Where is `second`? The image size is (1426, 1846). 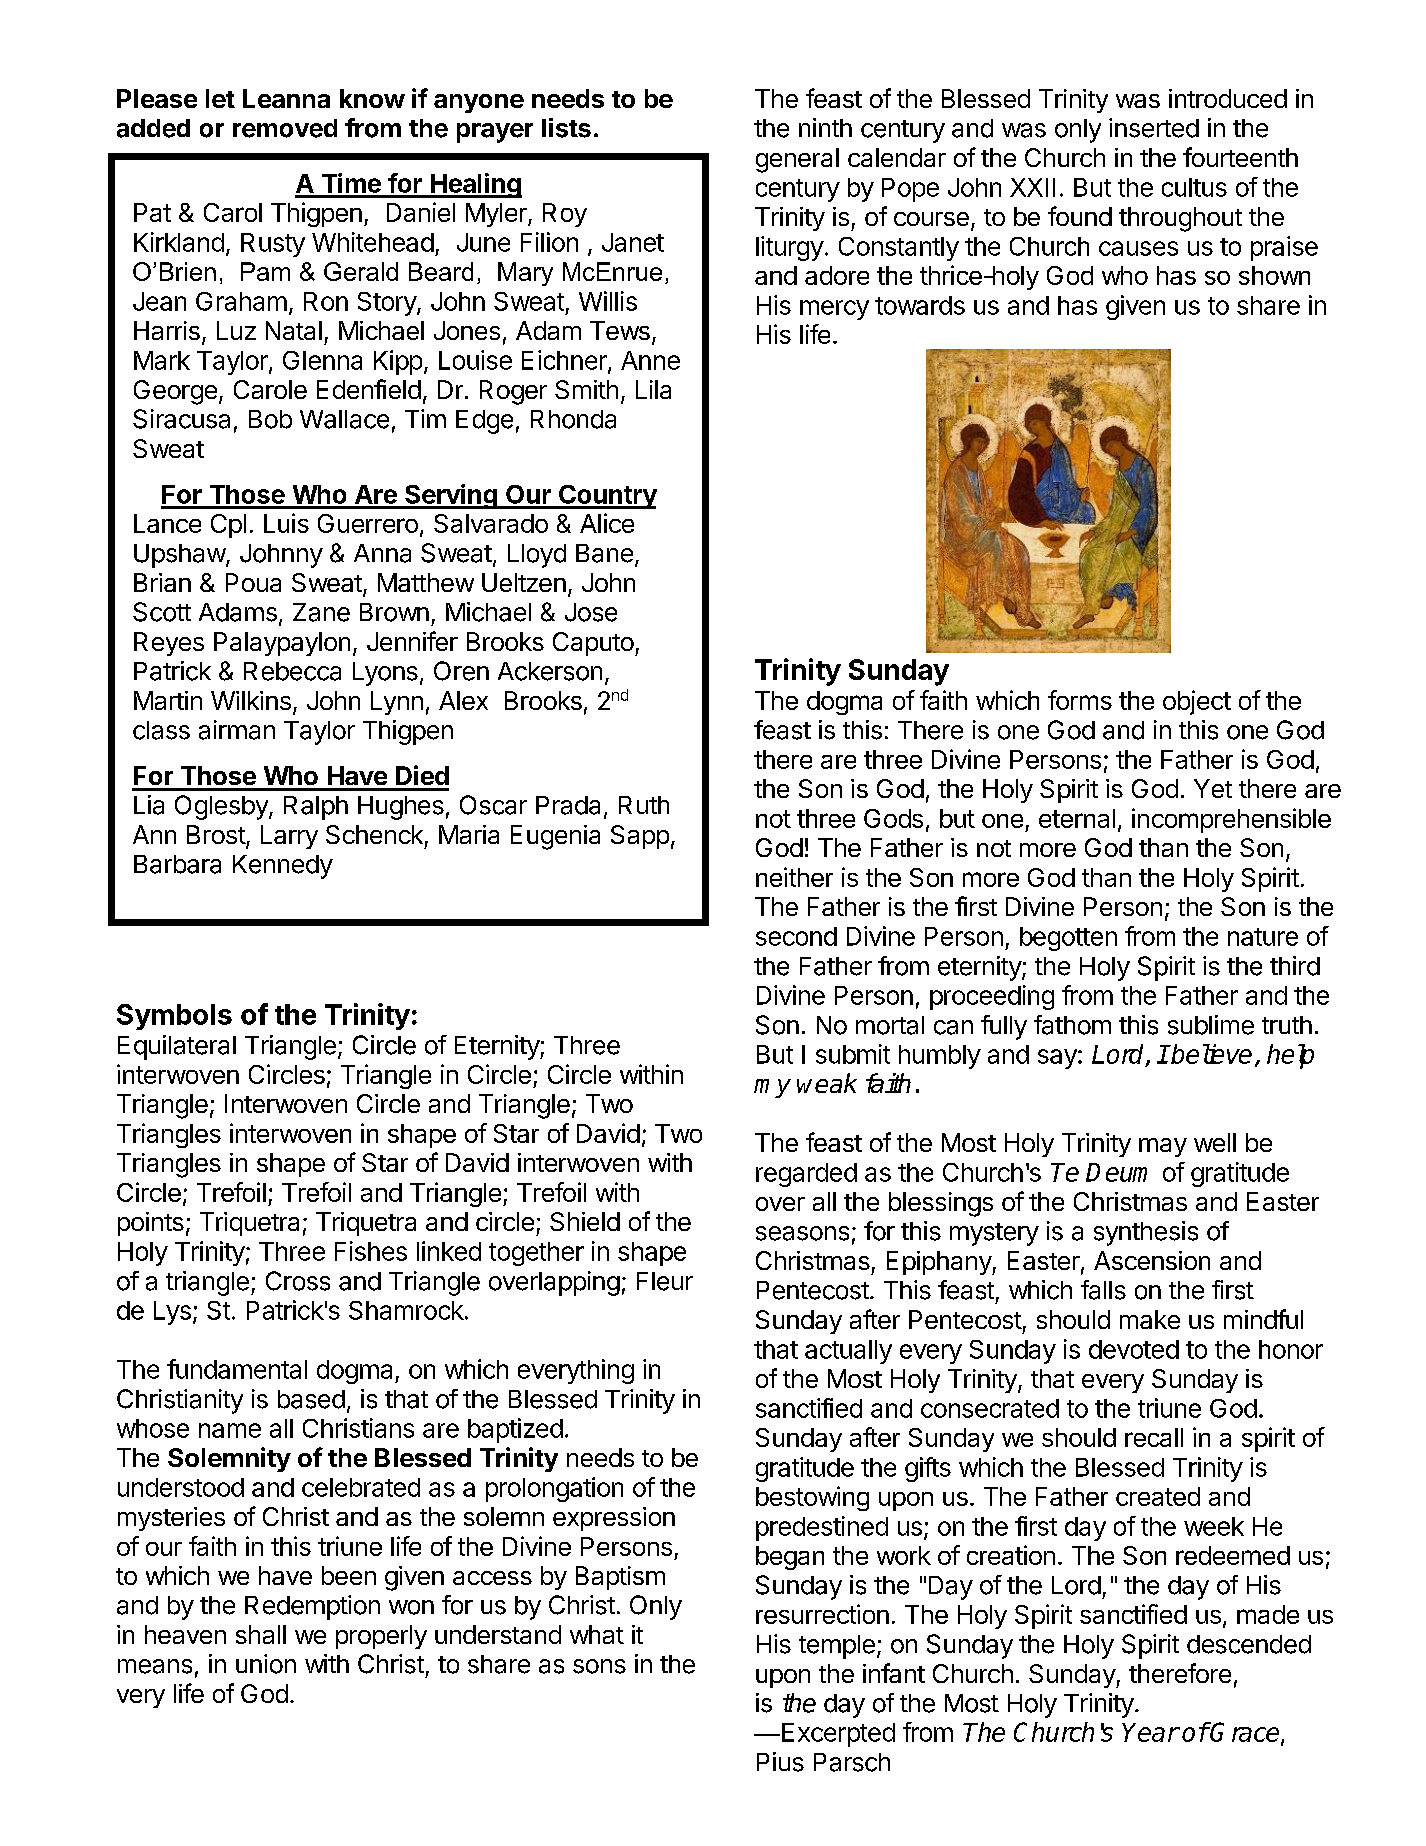 second is located at coordinates (796, 936).
